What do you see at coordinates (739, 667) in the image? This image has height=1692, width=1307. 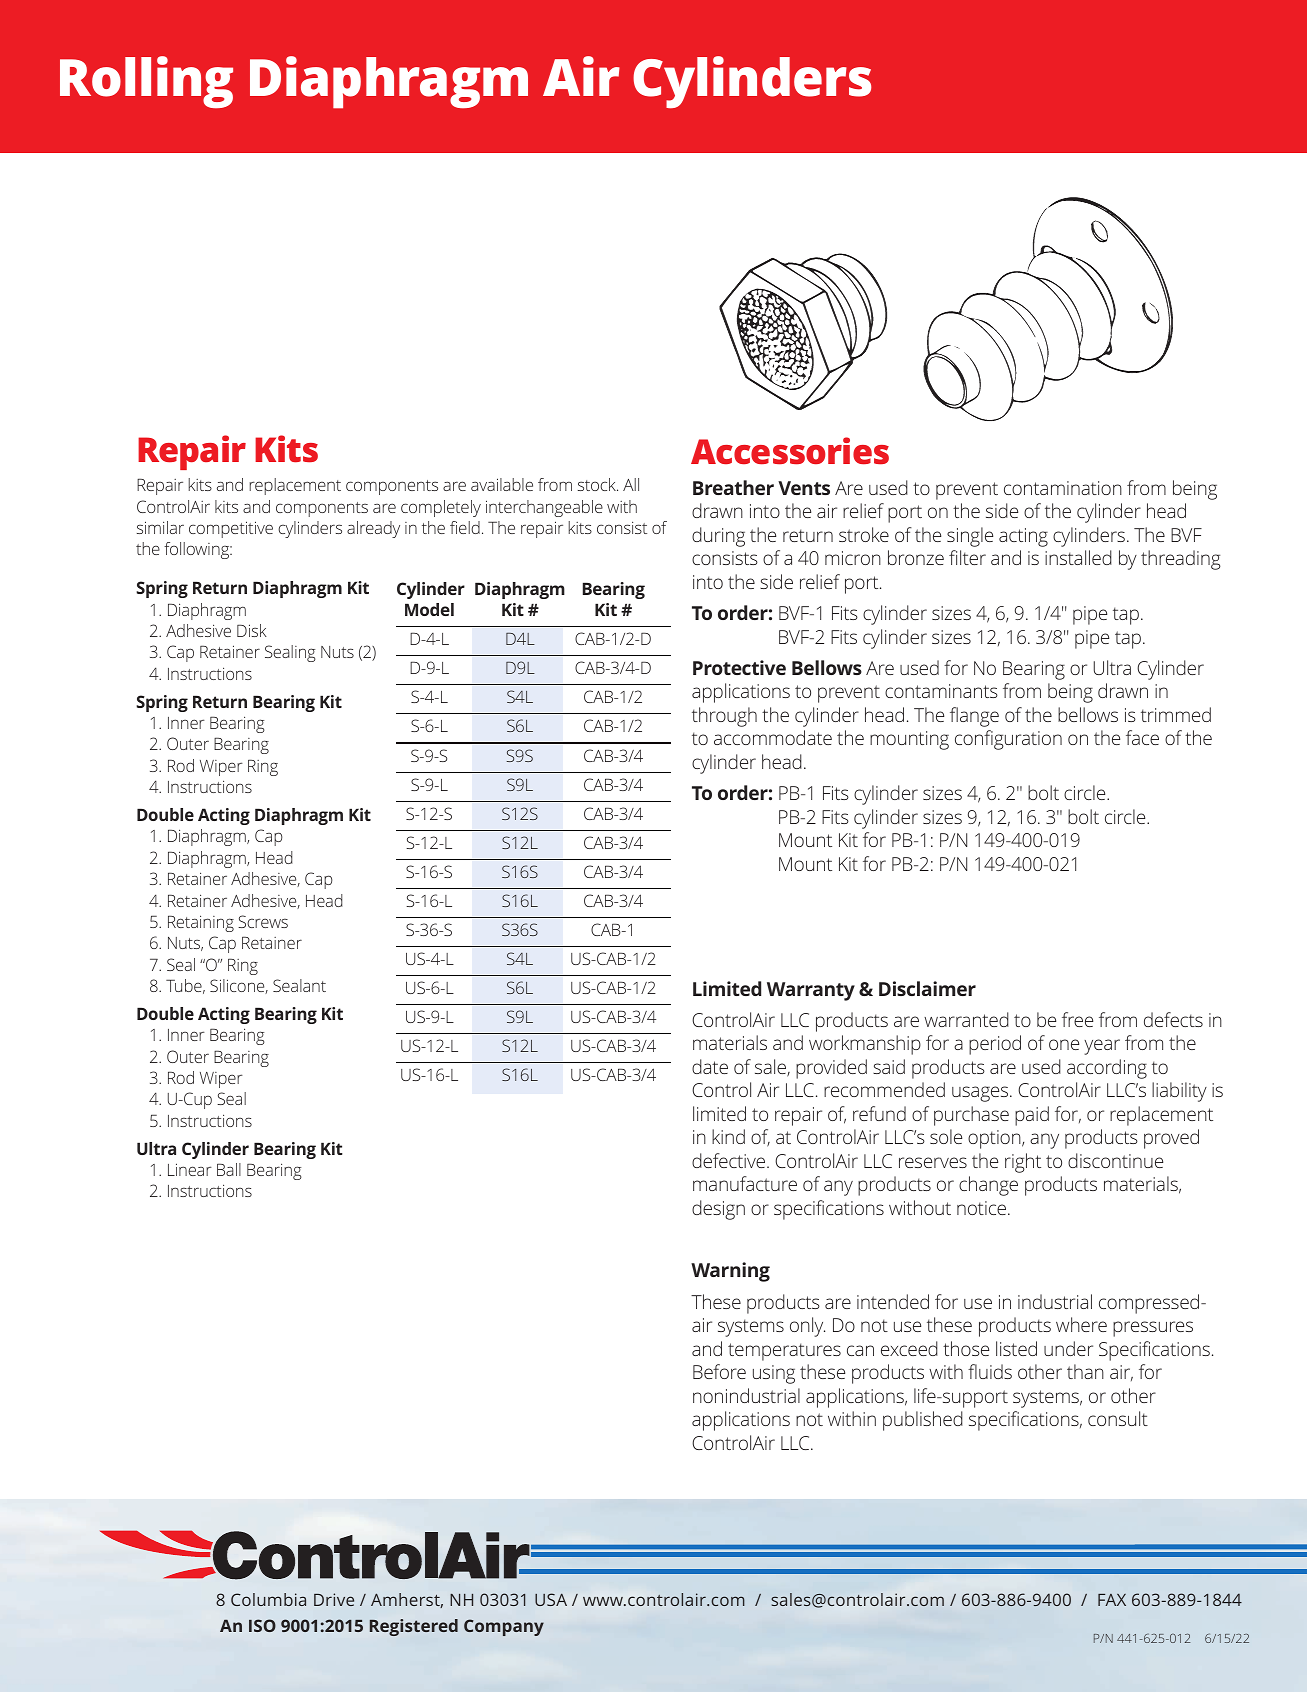 I see `Protective` at bounding box center [739, 667].
